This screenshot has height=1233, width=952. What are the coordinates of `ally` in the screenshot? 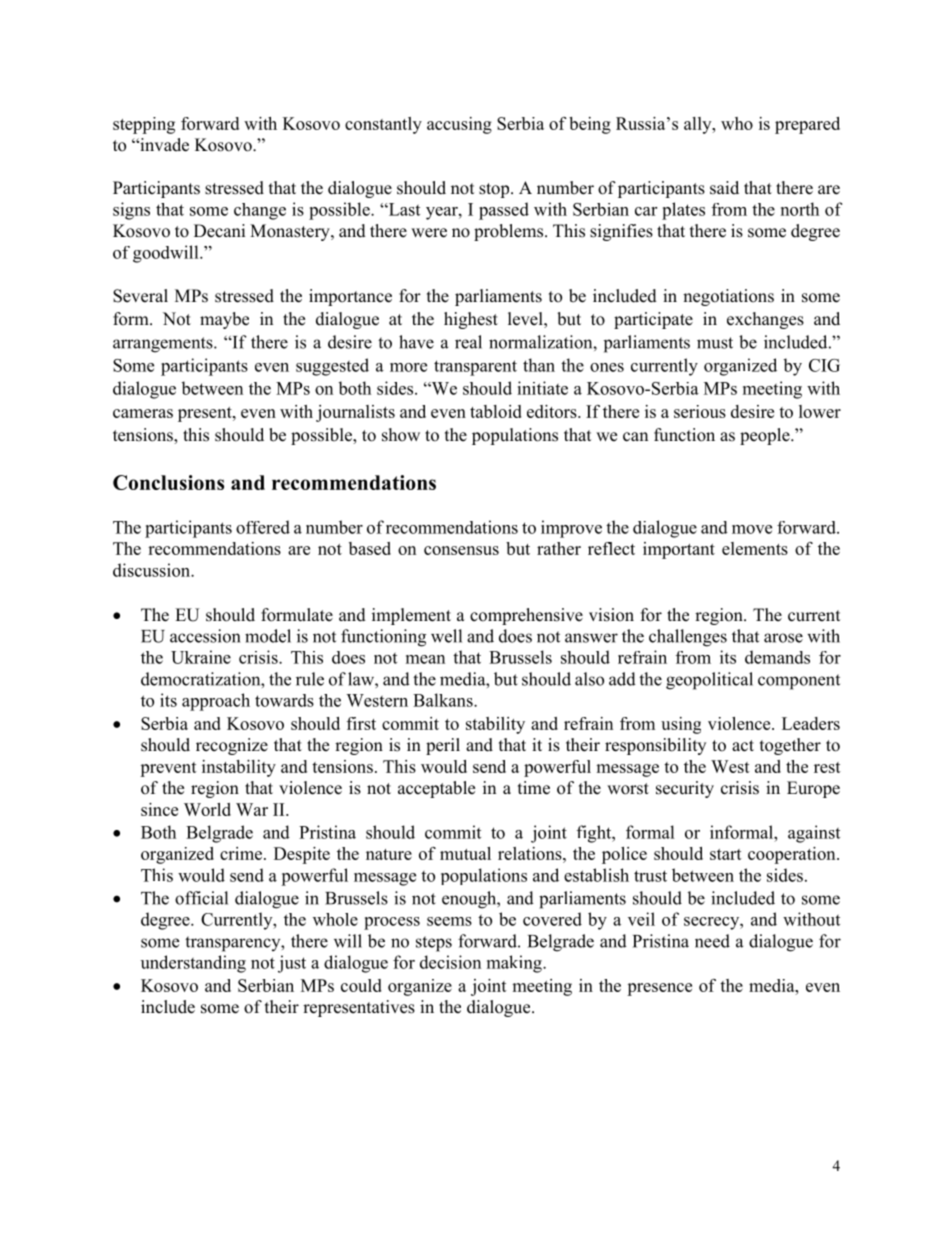 It's located at (699, 125).
